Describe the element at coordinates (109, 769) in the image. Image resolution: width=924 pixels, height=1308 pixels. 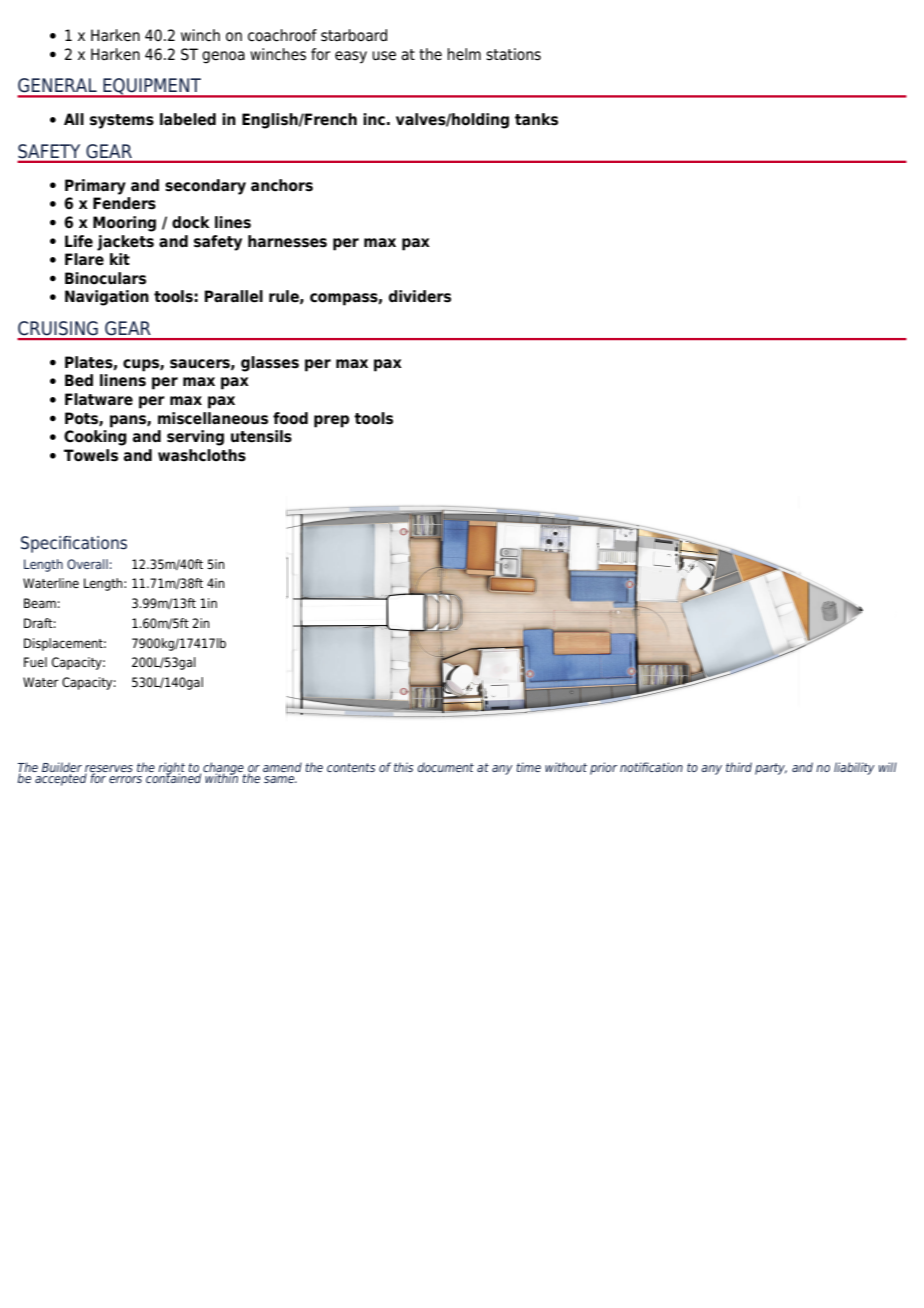
I see `reserves` at that location.
